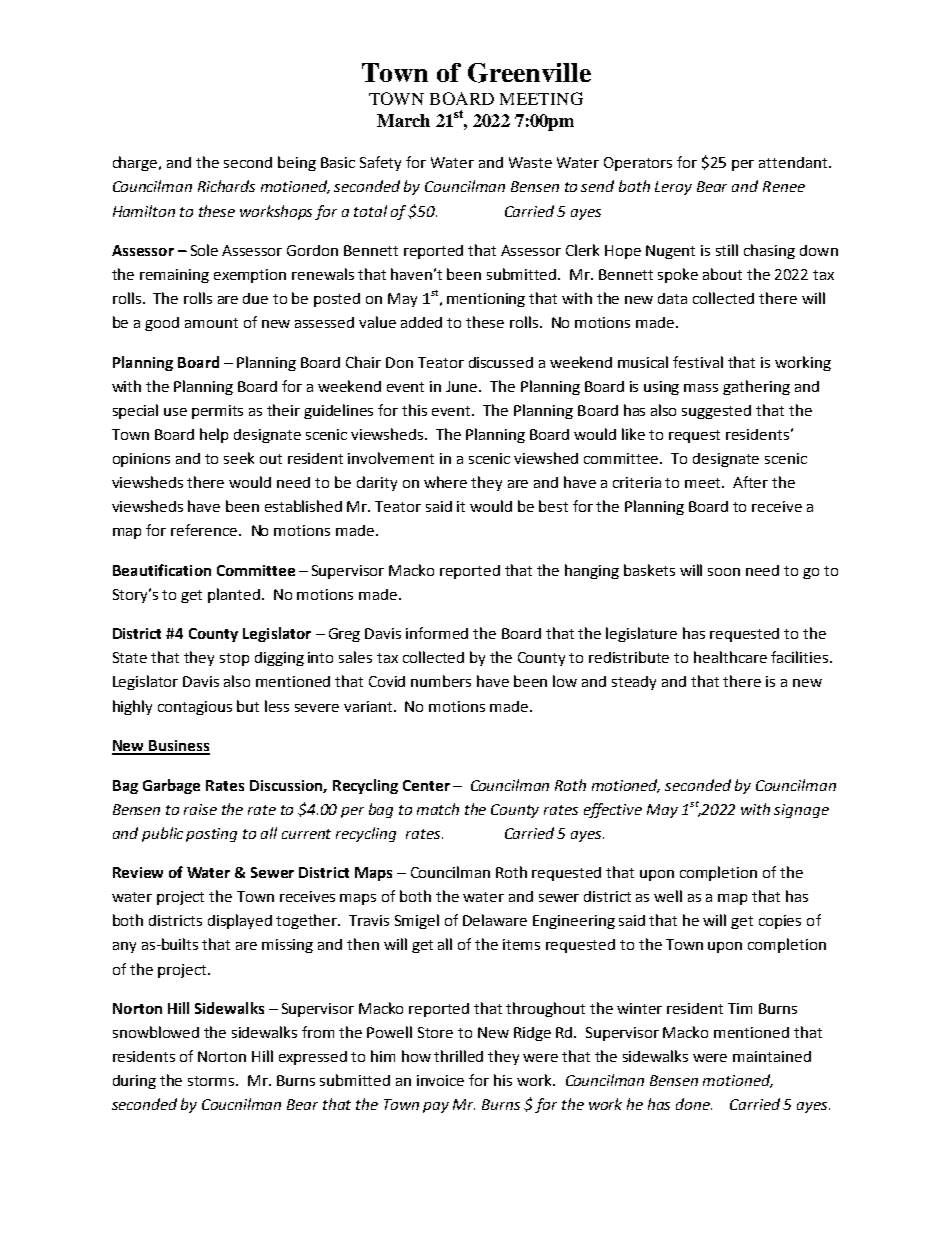 The height and width of the screenshot is (1233, 952). What do you see at coordinates (137, 163) in the screenshot?
I see `charge` at bounding box center [137, 163].
